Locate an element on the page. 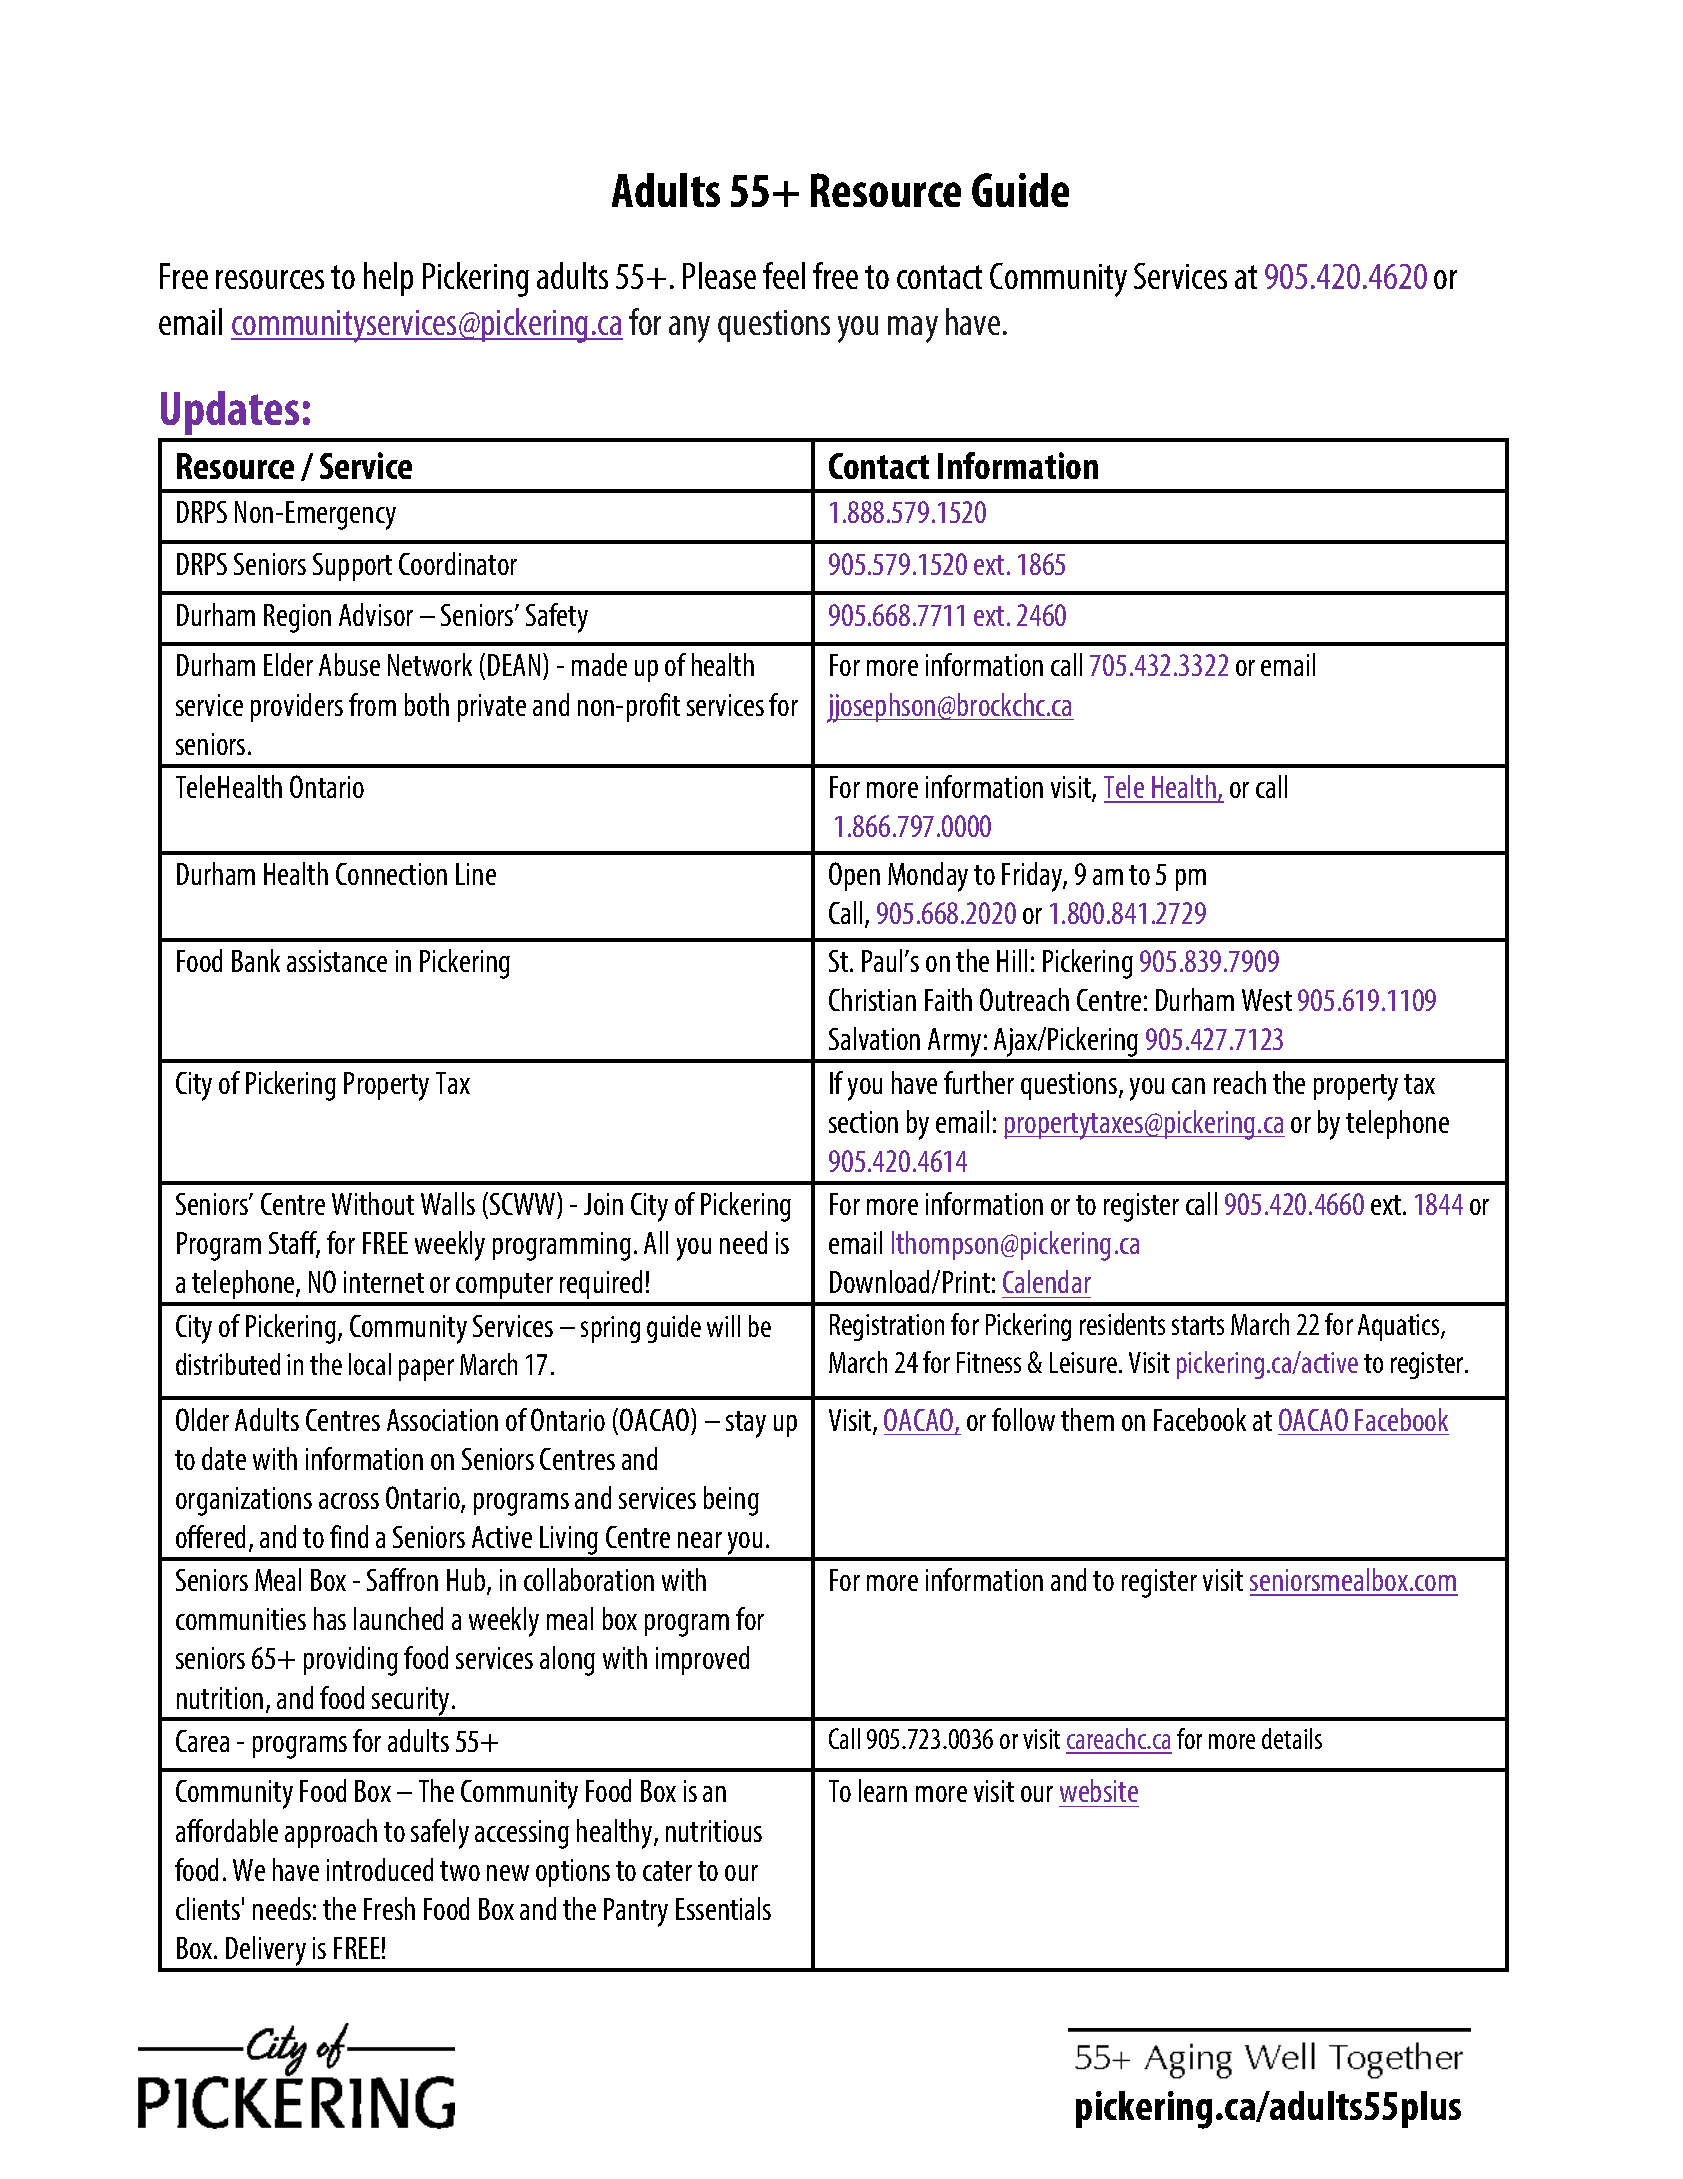 The height and width of the image is (2179, 1683). West is located at coordinates (1267, 1000).
